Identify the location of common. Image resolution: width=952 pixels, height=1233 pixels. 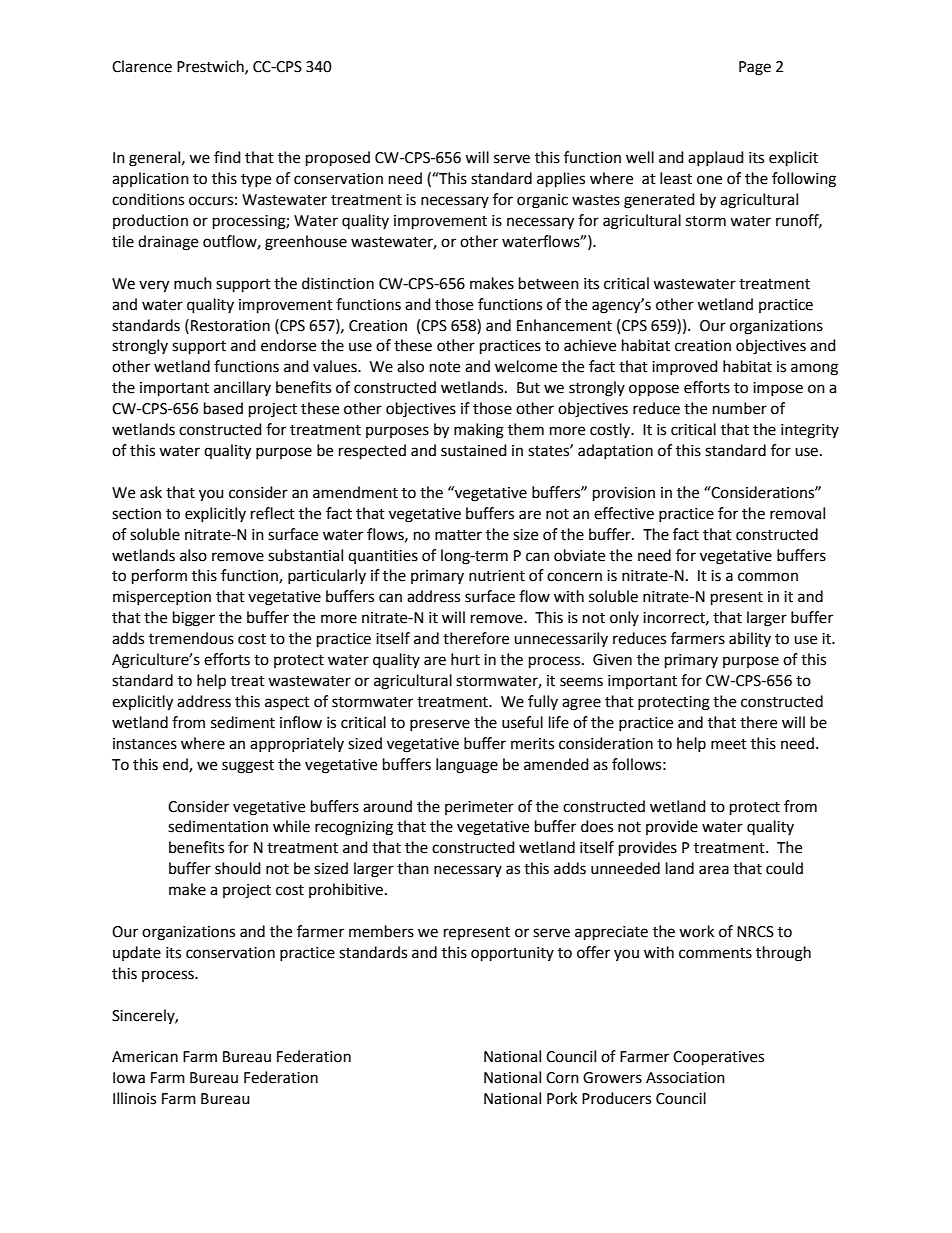
(768, 577).
